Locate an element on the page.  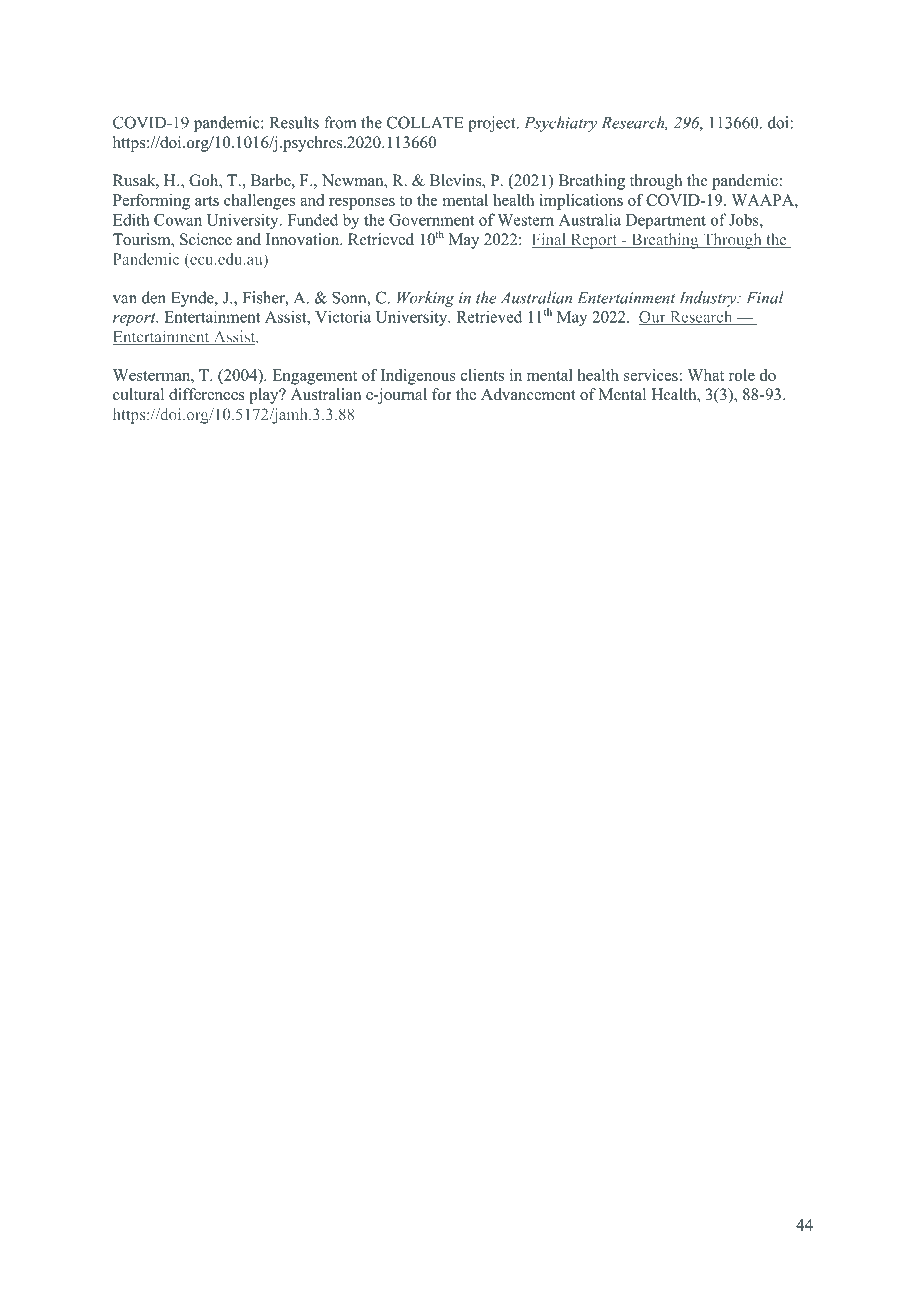
Cowan is located at coordinates (178, 220).
